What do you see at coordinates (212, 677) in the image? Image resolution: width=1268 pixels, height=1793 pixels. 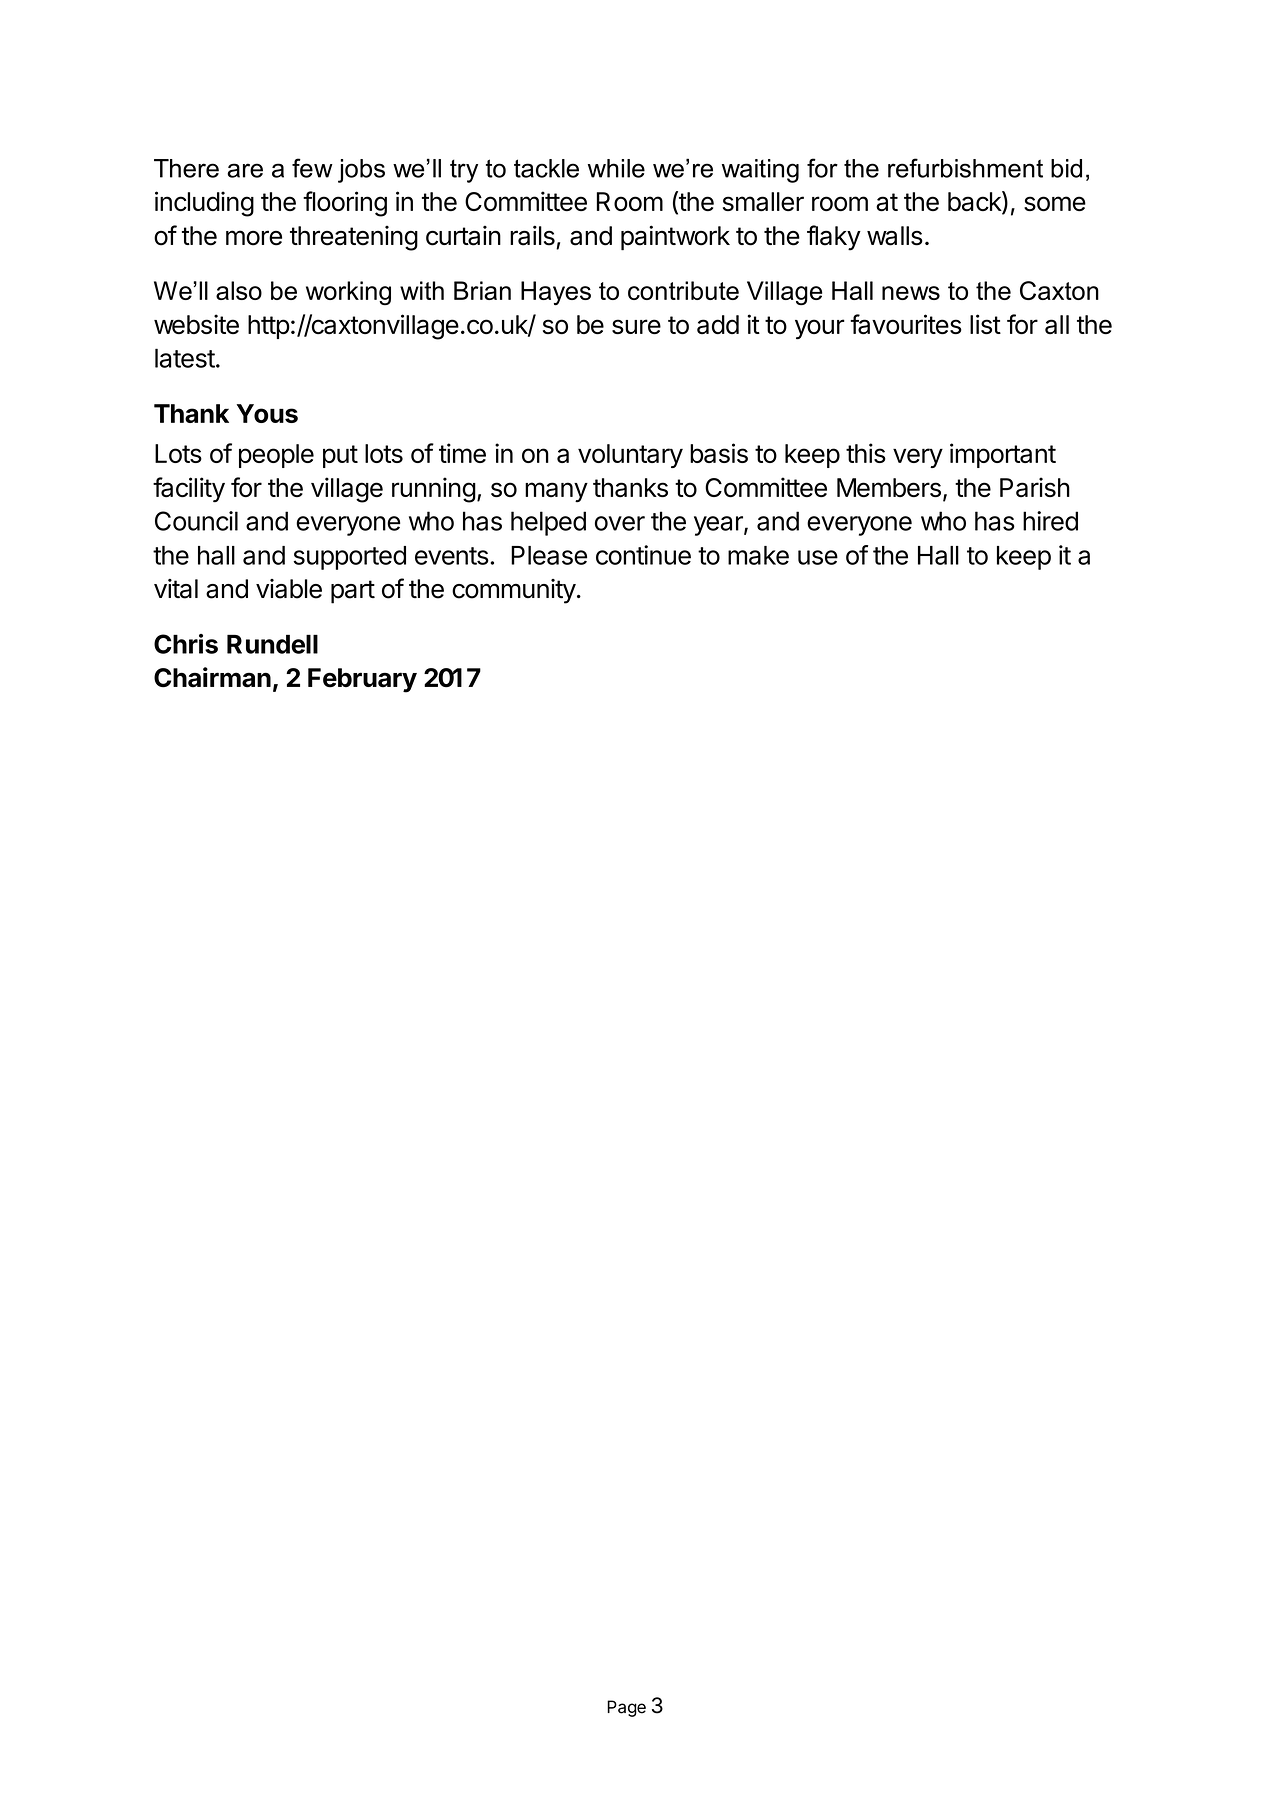 I see `Chairman` at bounding box center [212, 677].
